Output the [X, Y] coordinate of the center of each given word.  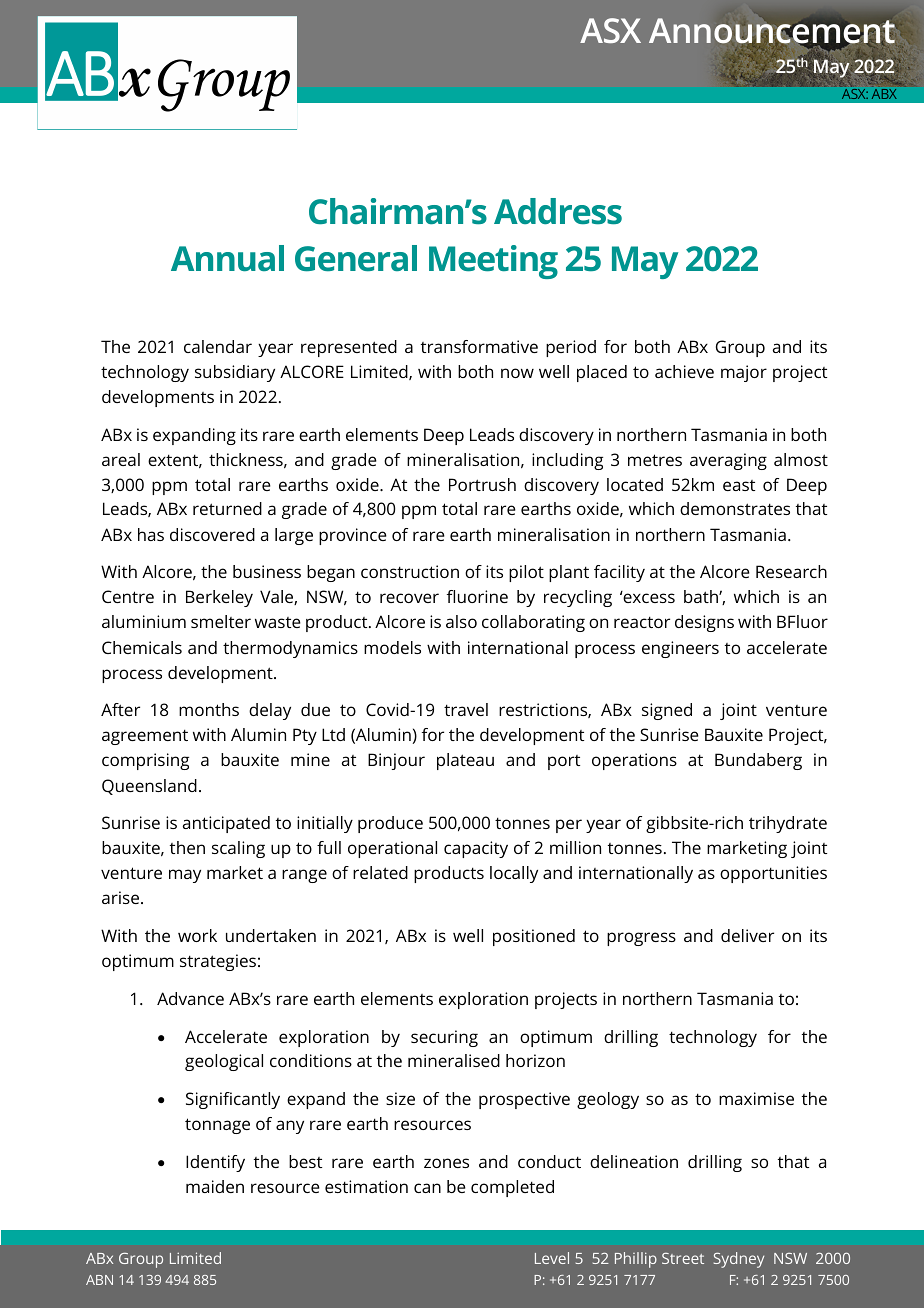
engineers [680, 649]
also [461, 621]
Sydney [739, 1260]
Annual [227, 258]
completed [512, 1188]
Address [558, 211]
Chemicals [142, 647]
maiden [215, 1186]
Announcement [772, 32]
